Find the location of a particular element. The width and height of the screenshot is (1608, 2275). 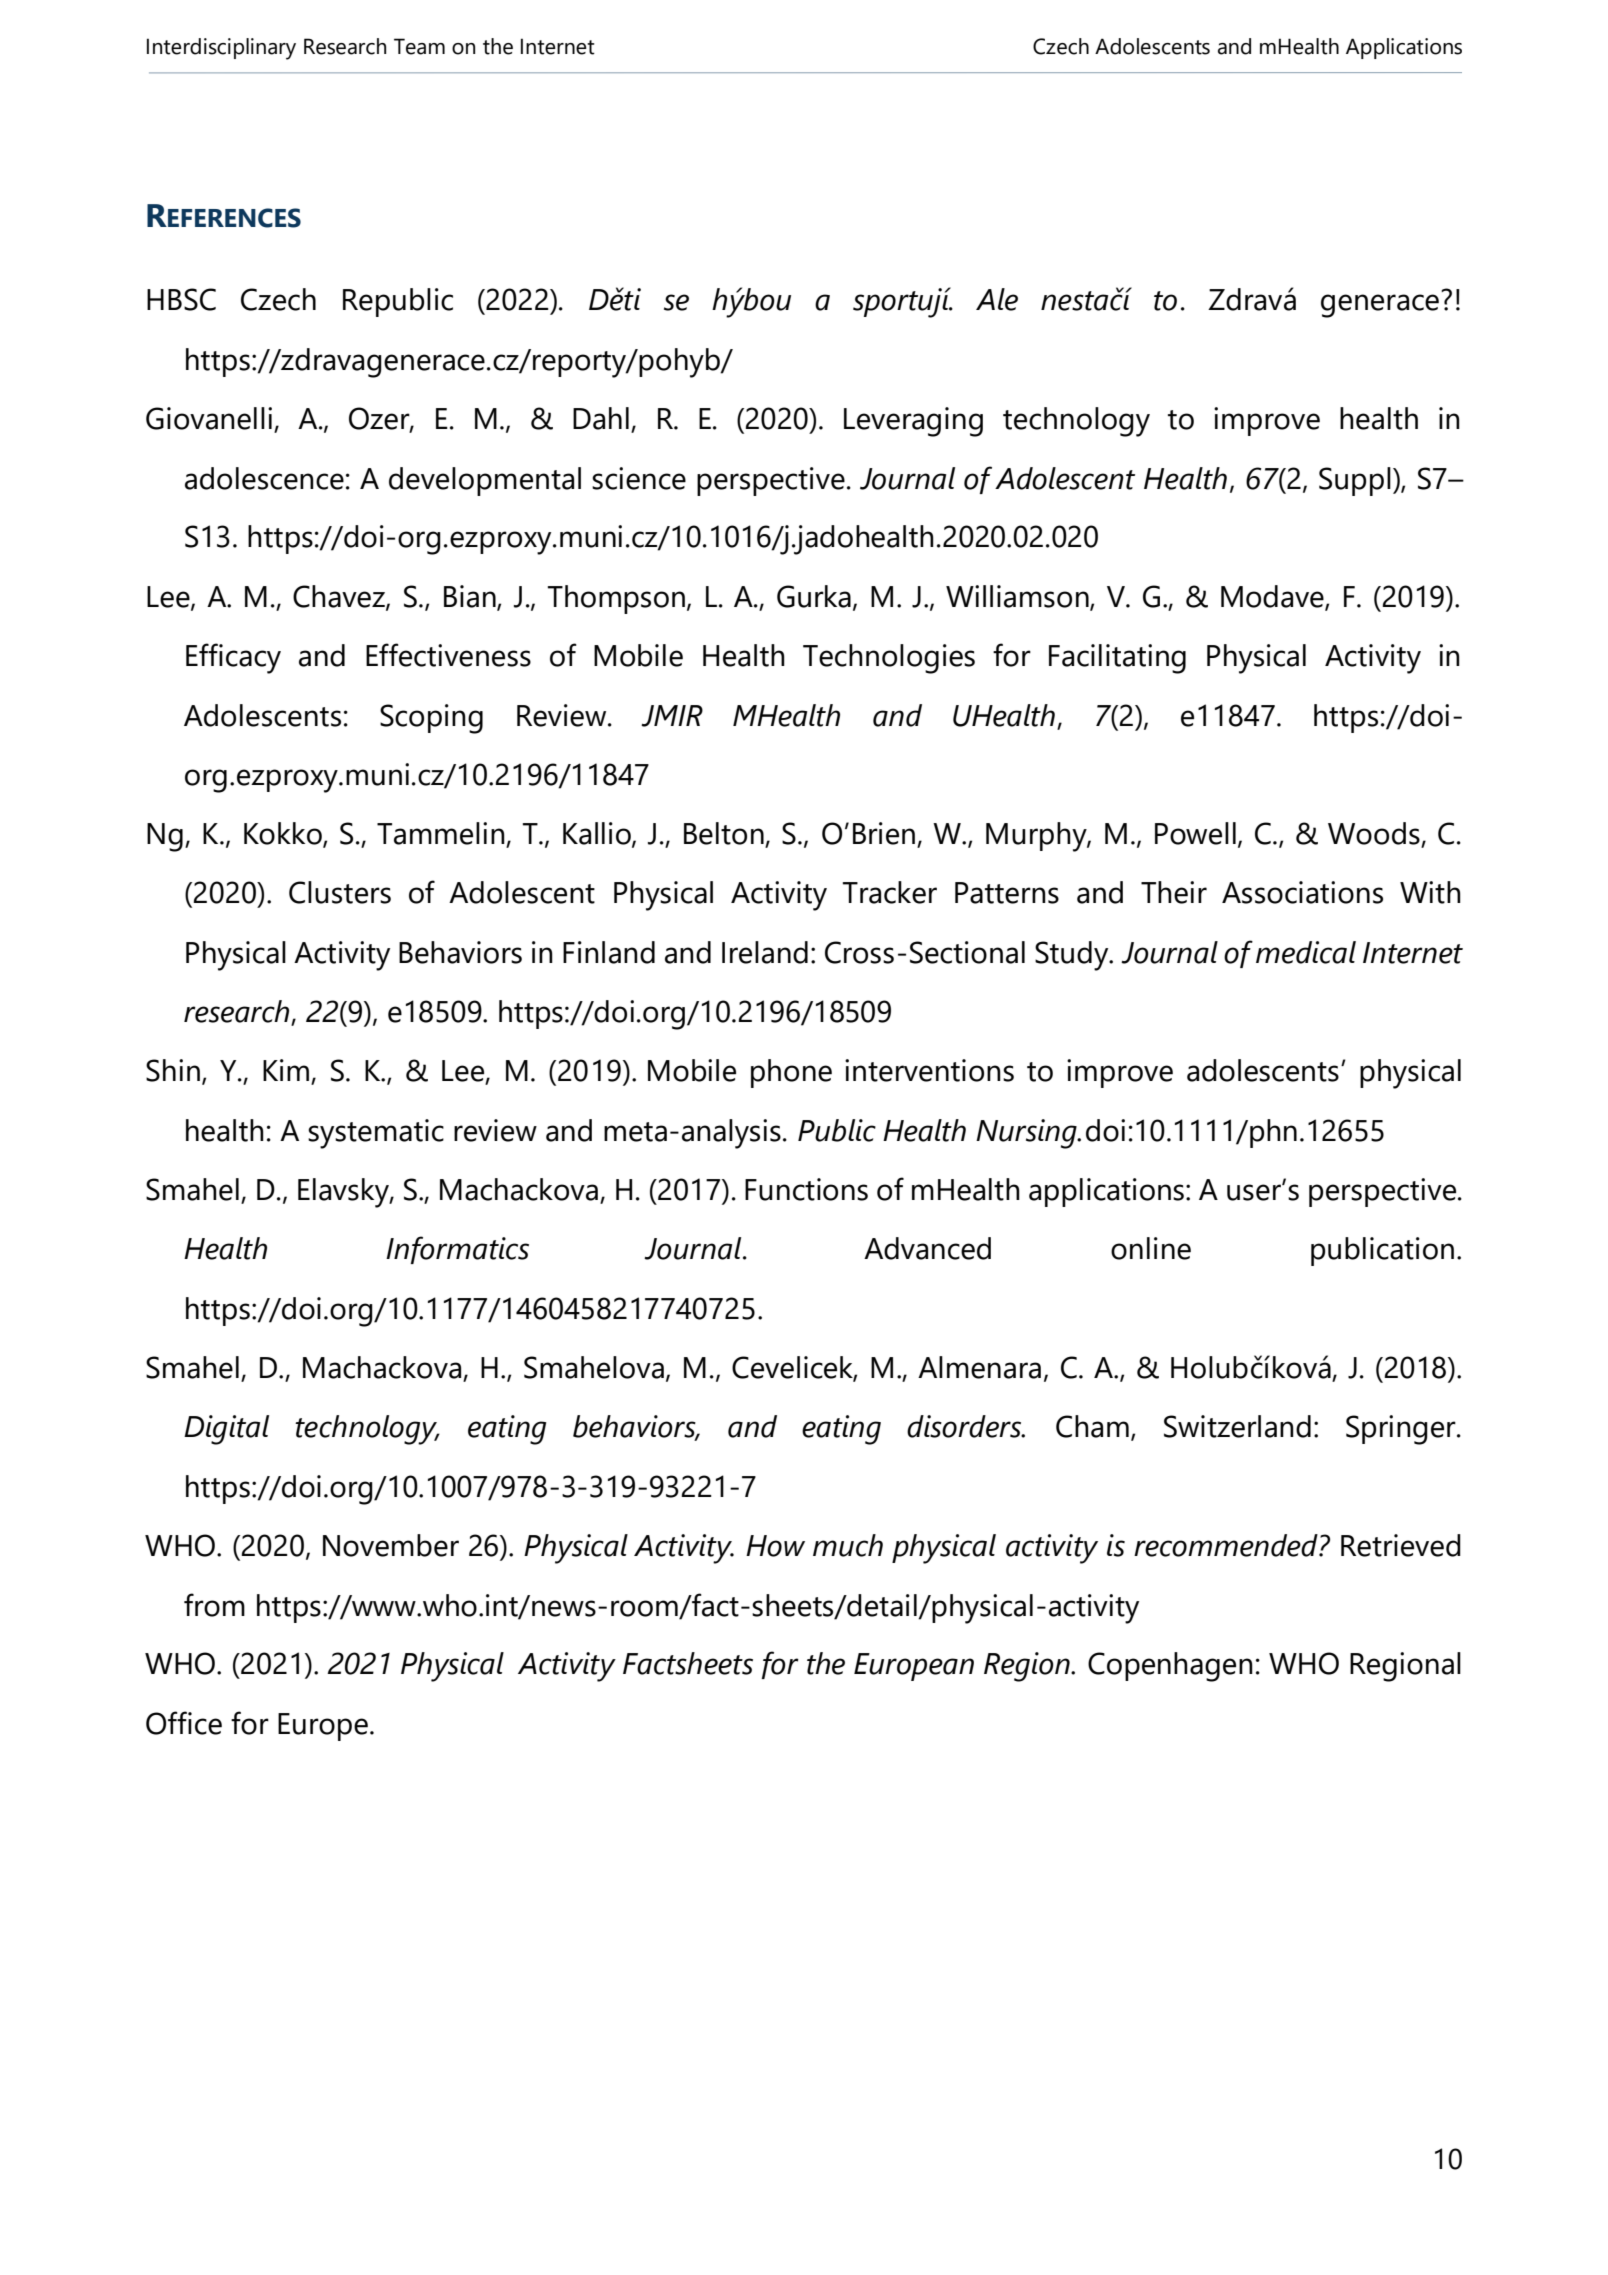

adolescence is located at coordinates (264, 478).
